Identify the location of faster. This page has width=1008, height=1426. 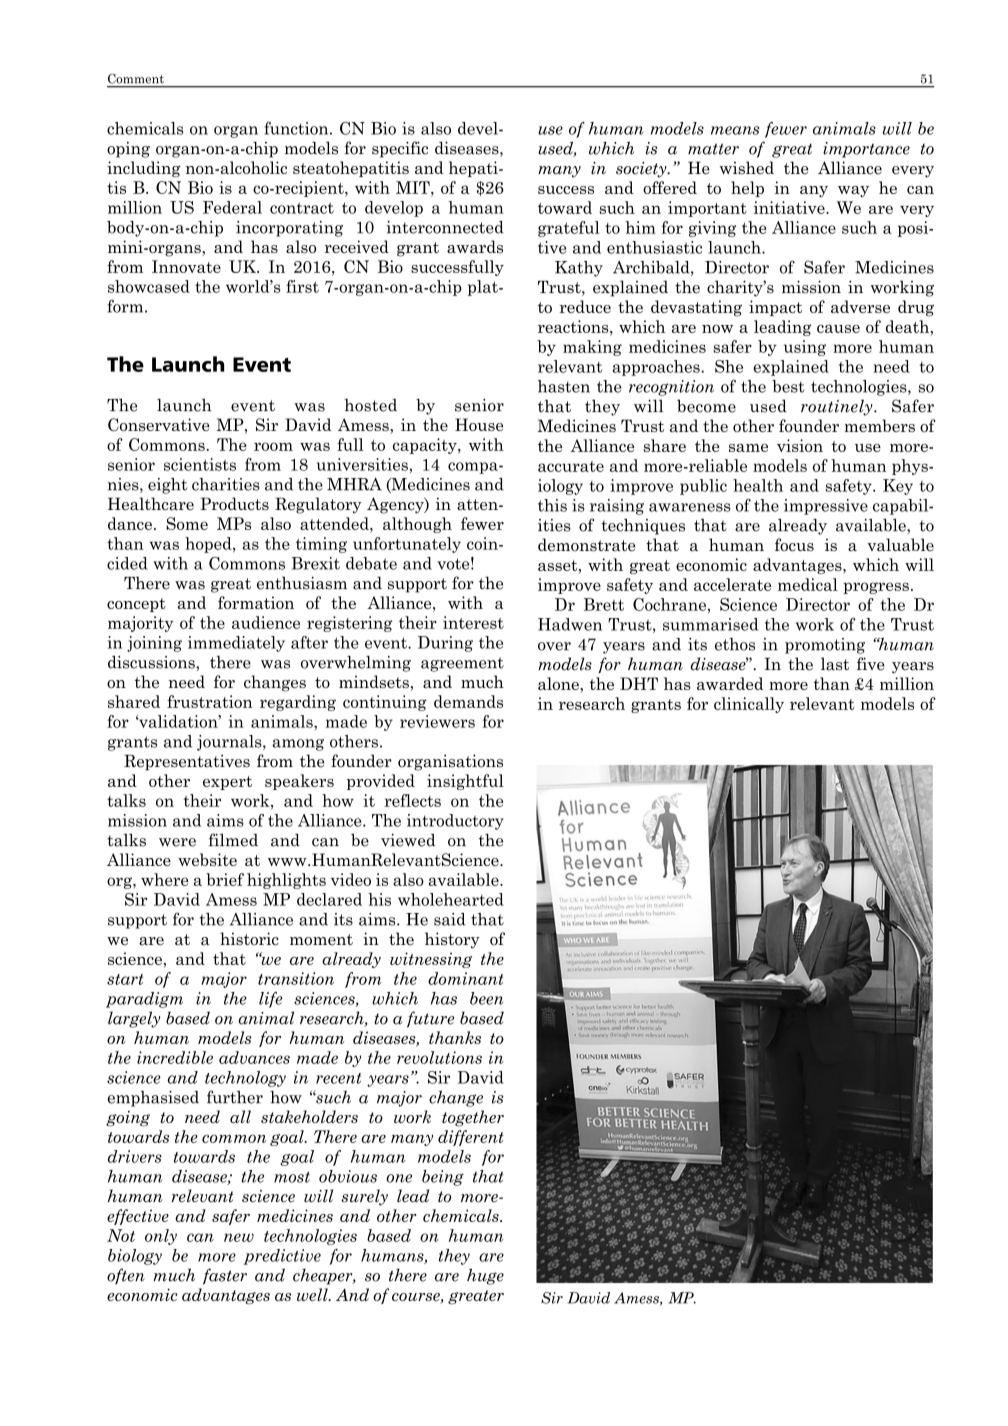
(225, 1276).
